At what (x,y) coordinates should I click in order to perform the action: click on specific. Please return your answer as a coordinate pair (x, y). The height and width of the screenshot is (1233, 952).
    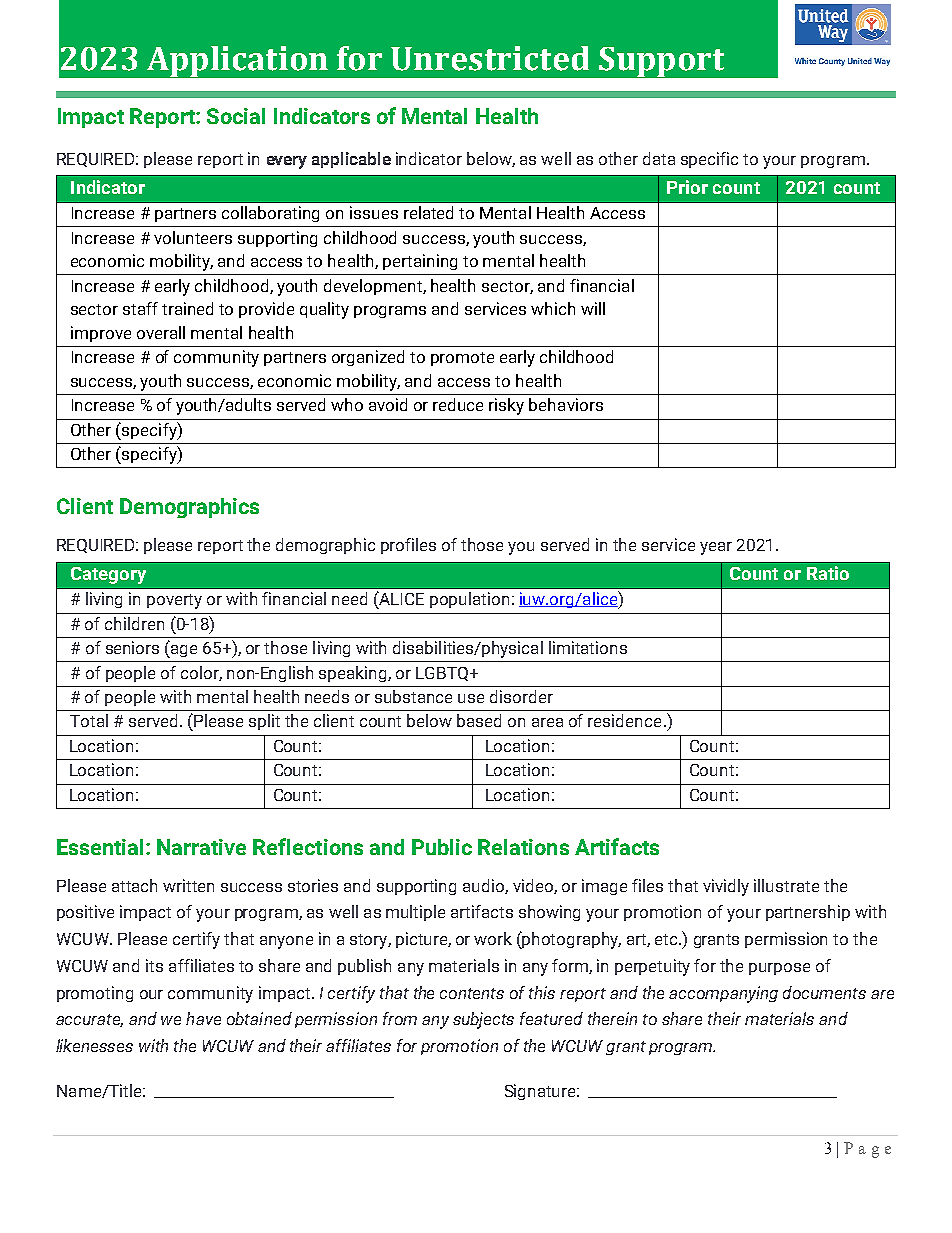
    Looking at the image, I should click on (709, 160).
